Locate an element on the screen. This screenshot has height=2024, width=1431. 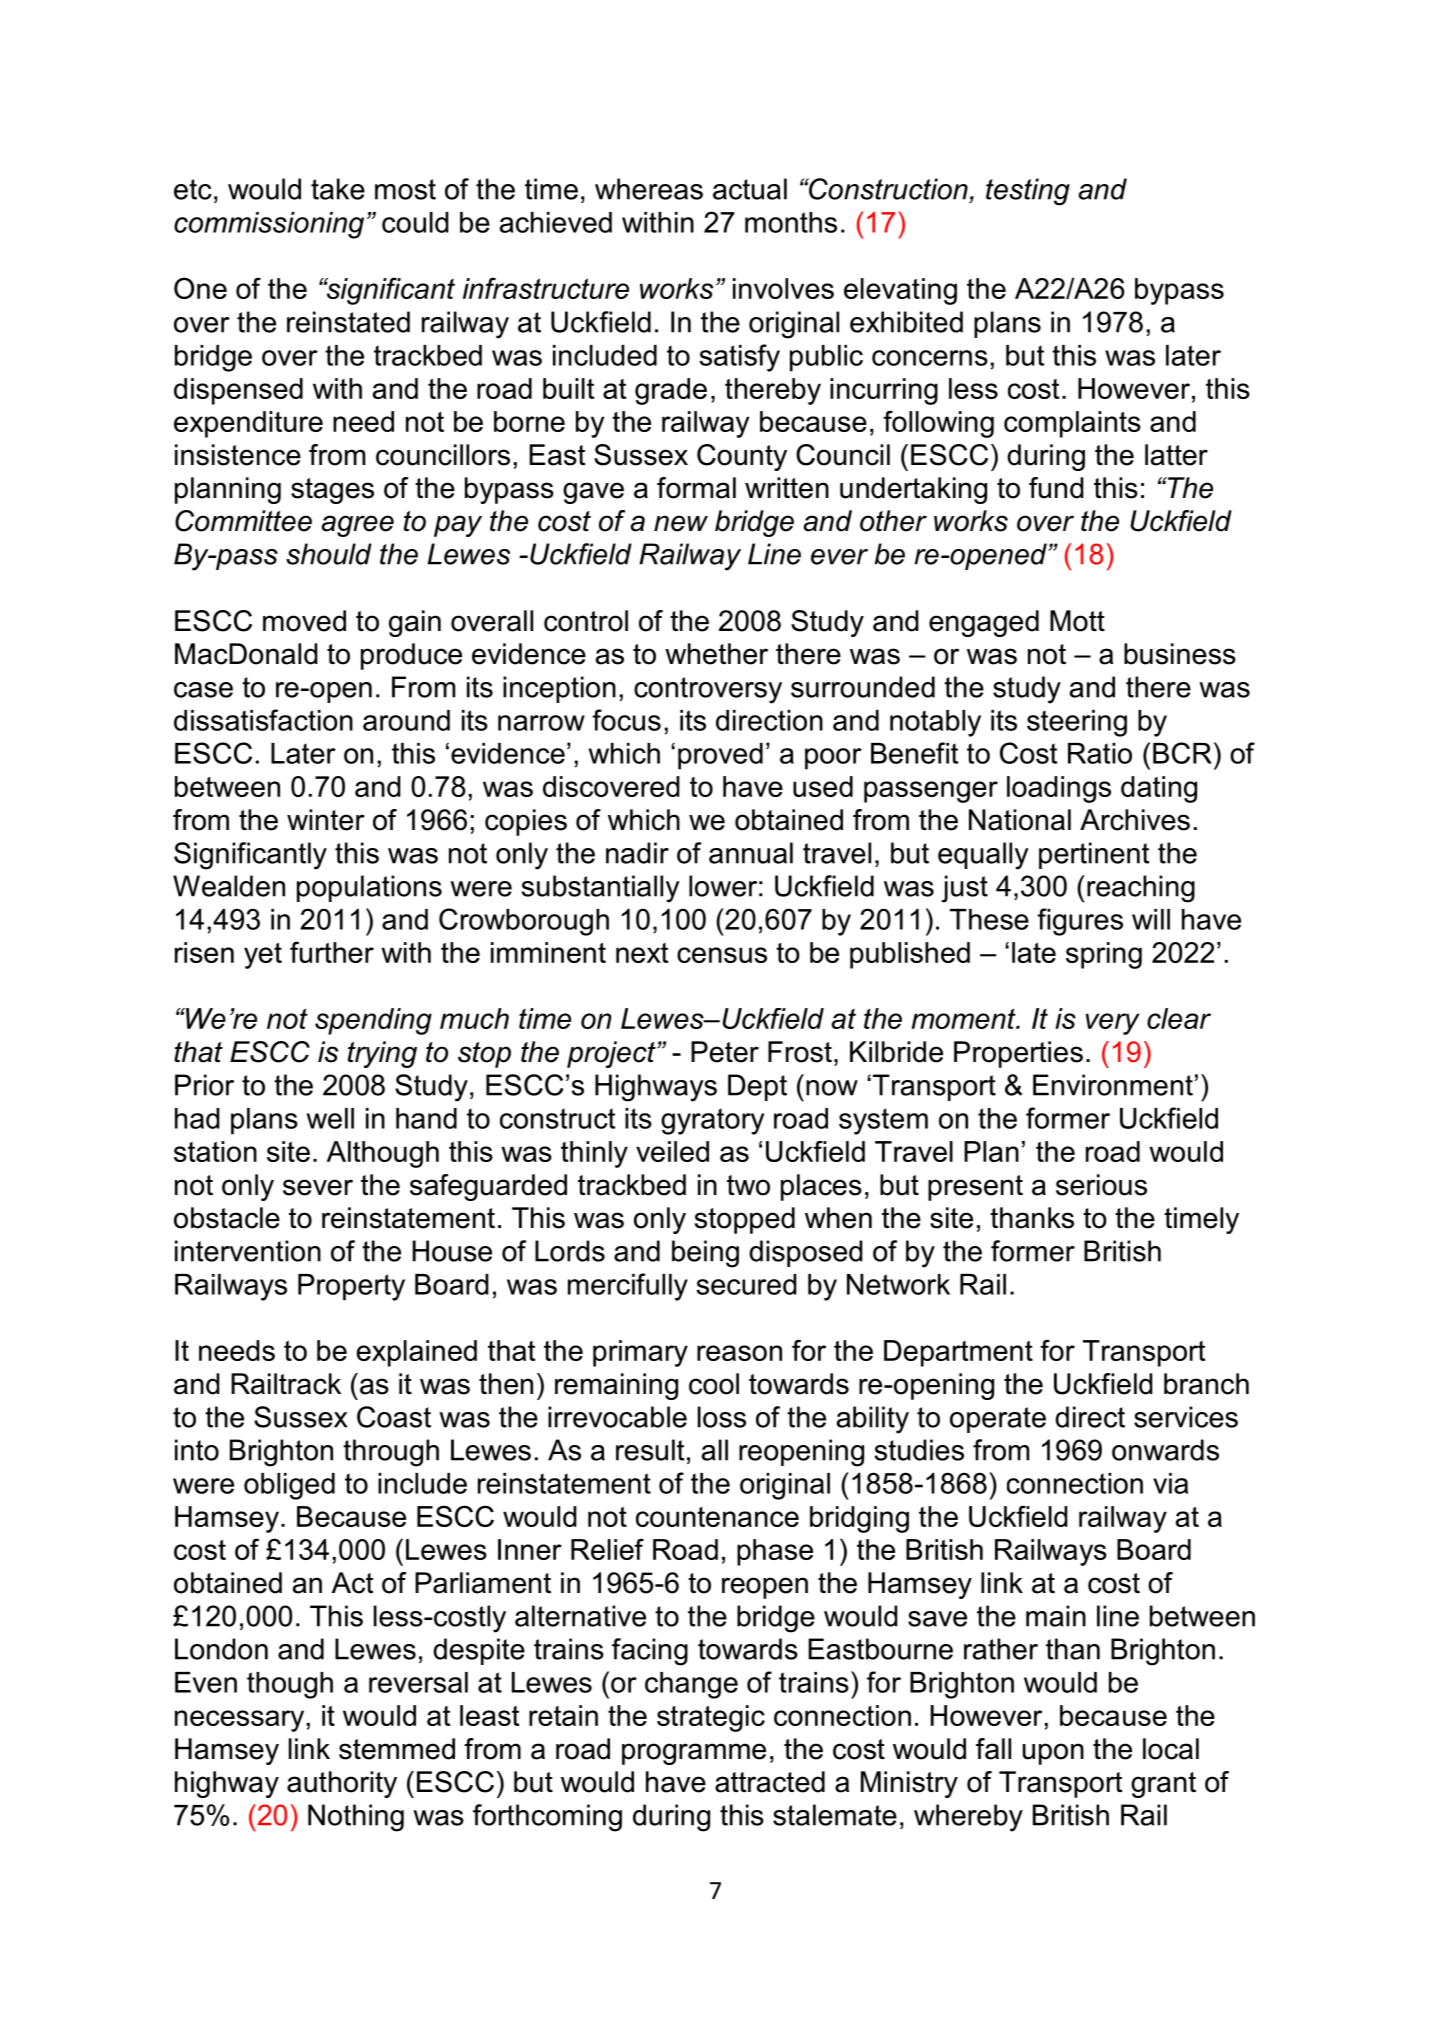
very is located at coordinates (1113, 1024).
